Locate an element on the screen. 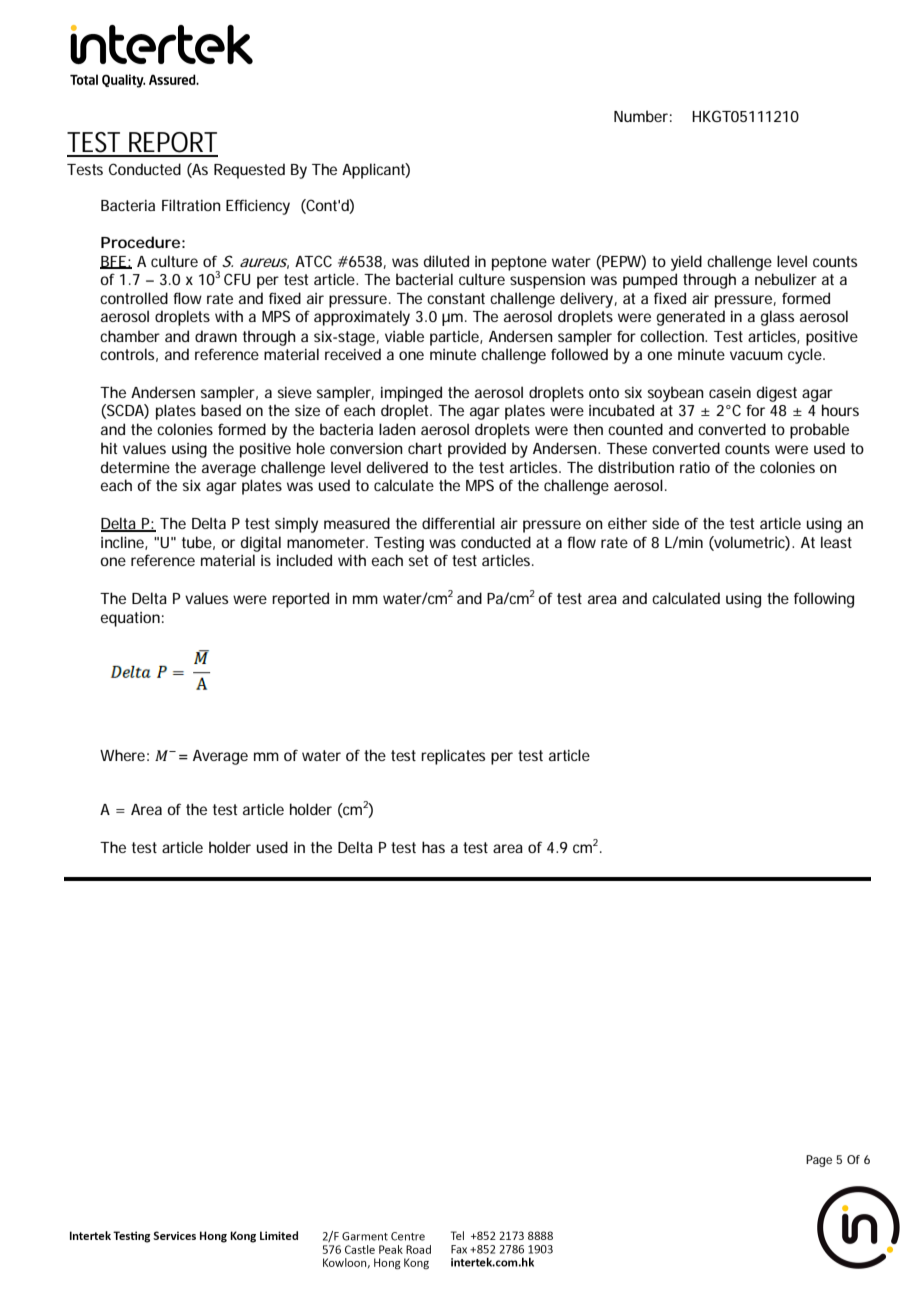 The image size is (924, 1308). Number is located at coordinates (641, 116).
